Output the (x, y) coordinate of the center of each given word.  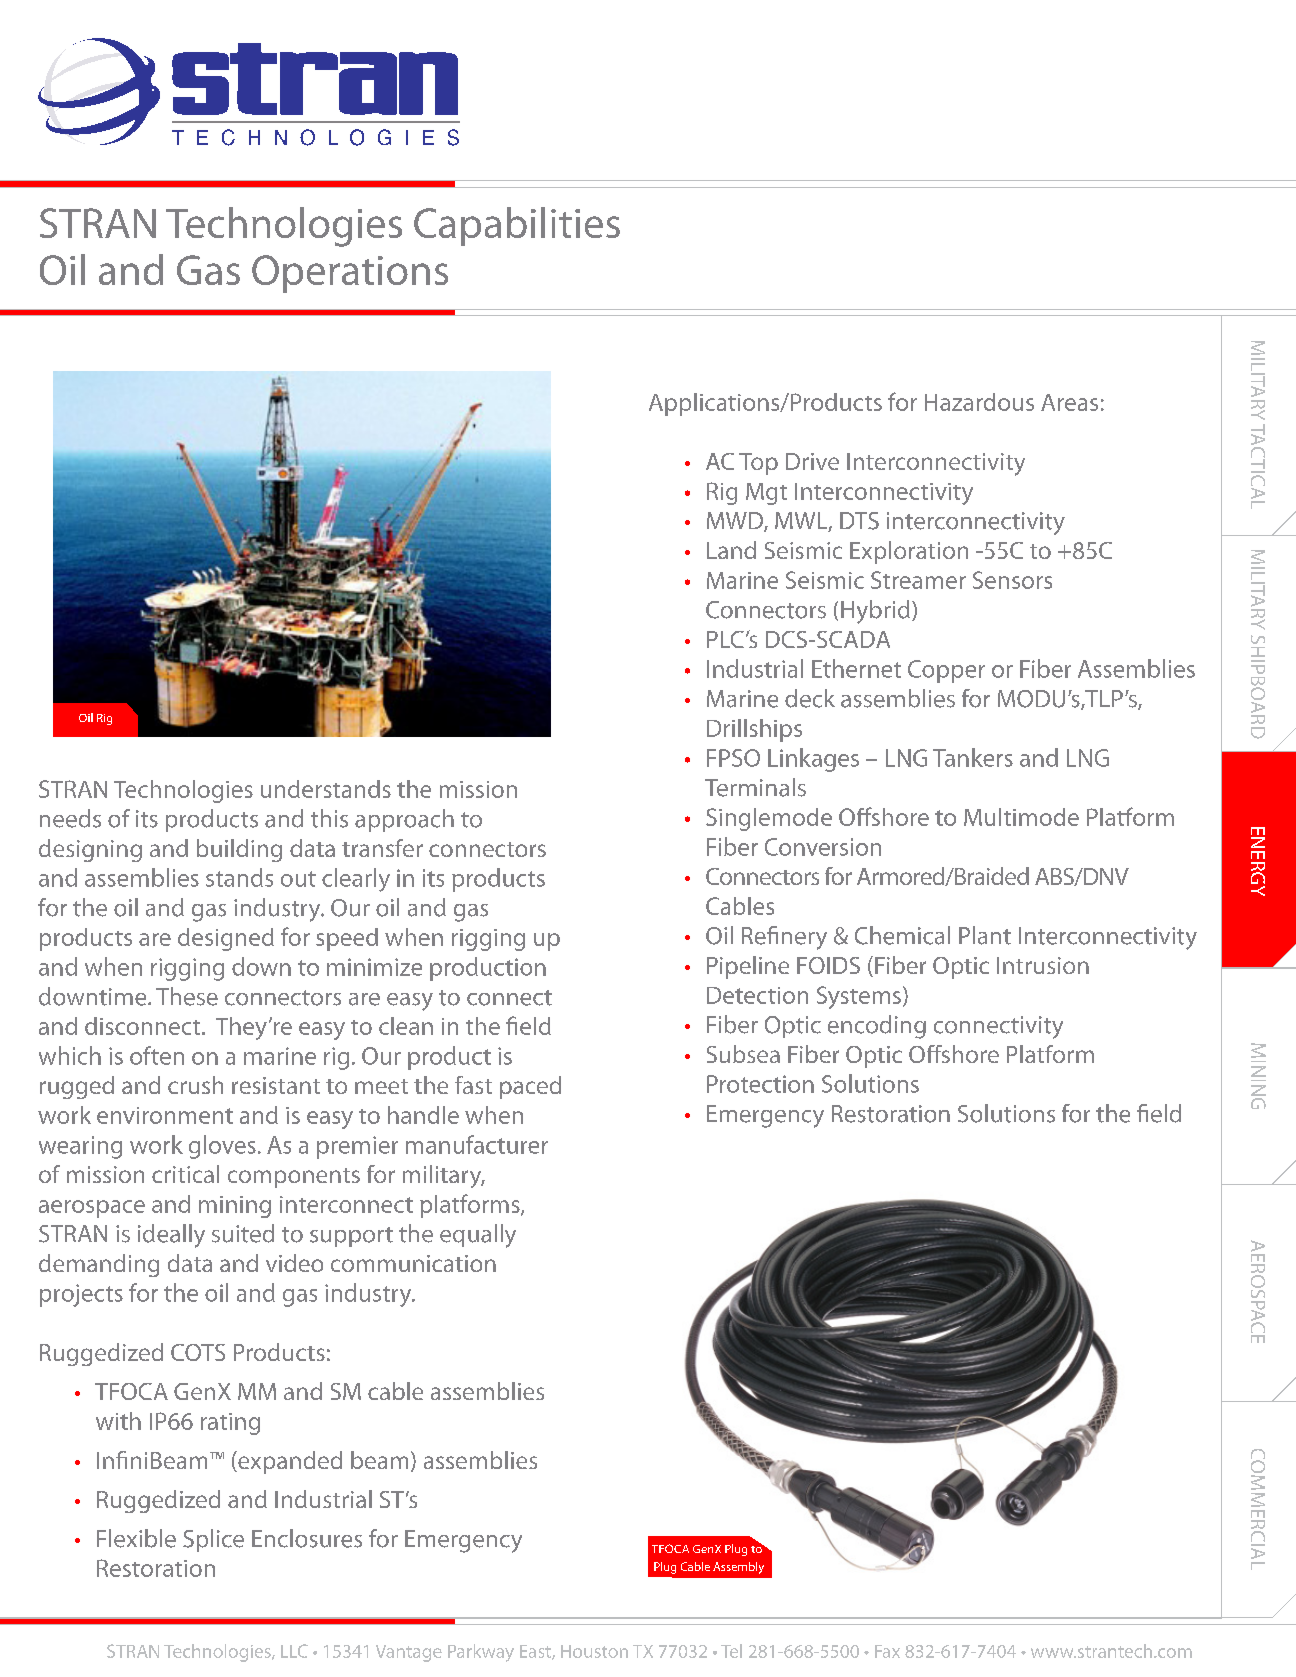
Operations (350, 274)
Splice (213, 1540)
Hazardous (979, 402)
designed (226, 939)
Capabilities (517, 226)
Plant (985, 935)
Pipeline (748, 967)
